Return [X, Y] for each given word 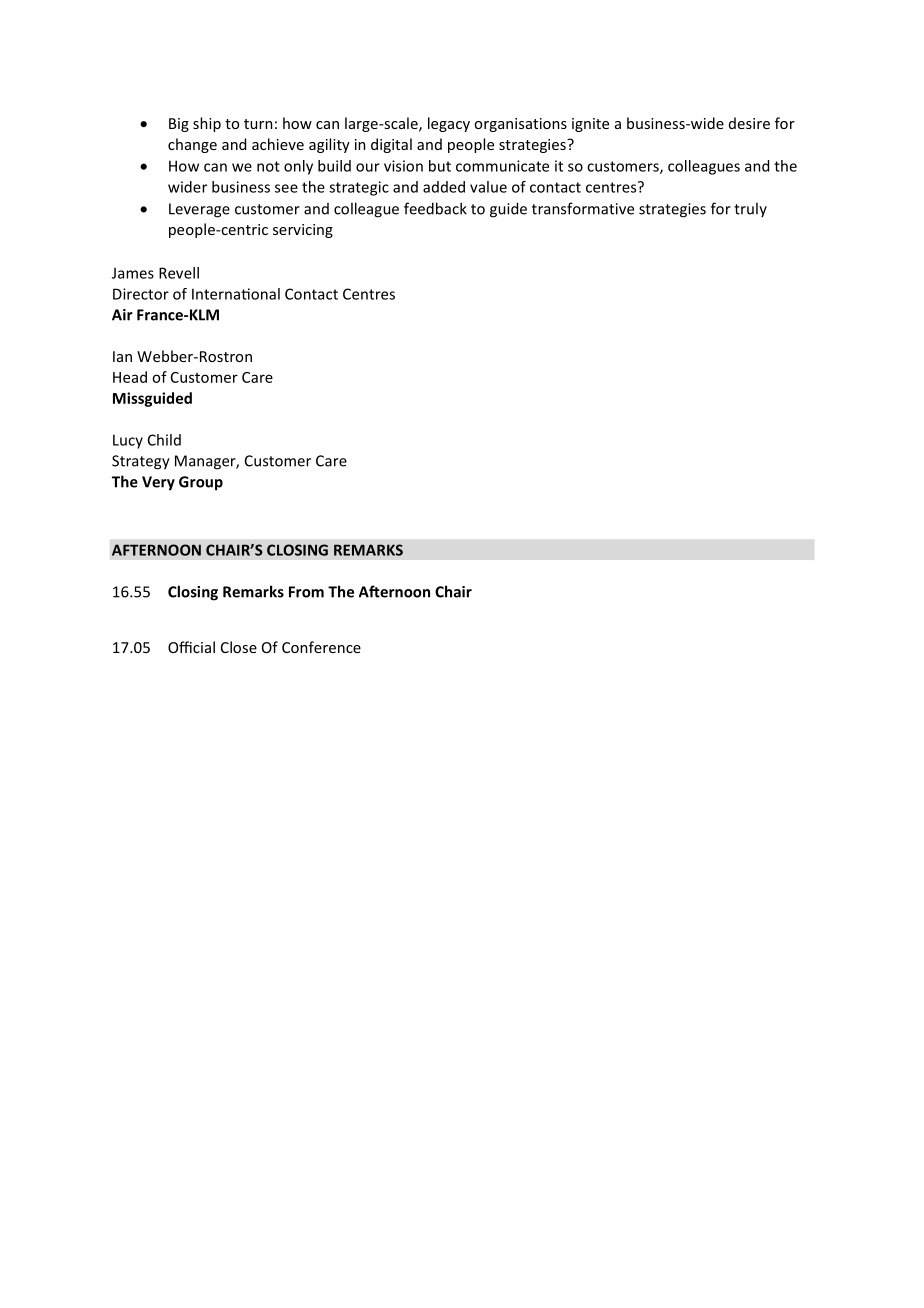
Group [201, 483]
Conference [321, 647]
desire [749, 123]
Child [164, 440]
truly [750, 209]
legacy [449, 124]
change [192, 145]
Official [191, 647]
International [236, 294]
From [306, 592]
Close [239, 647]
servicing [303, 231]
